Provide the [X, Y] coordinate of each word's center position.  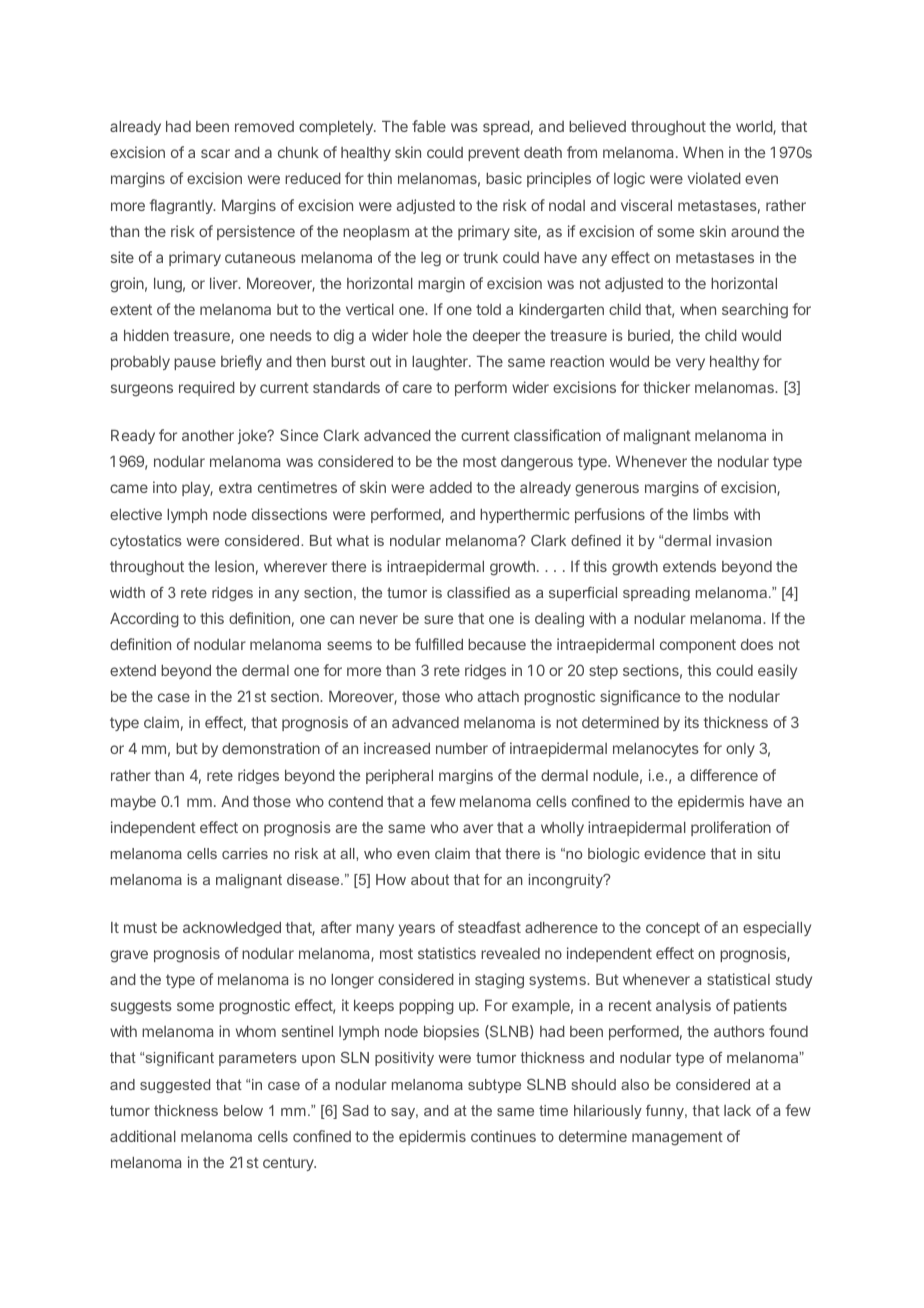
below [243, 1110]
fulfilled [439, 644]
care [417, 388]
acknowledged [232, 929]
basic [504, 178]
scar [215, 153]
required [207, 388]
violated [714, 178]
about [430, 879]
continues [503, 1136]
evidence [675, 853]
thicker [666, 387]
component [698, 646]
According [144, 620]
